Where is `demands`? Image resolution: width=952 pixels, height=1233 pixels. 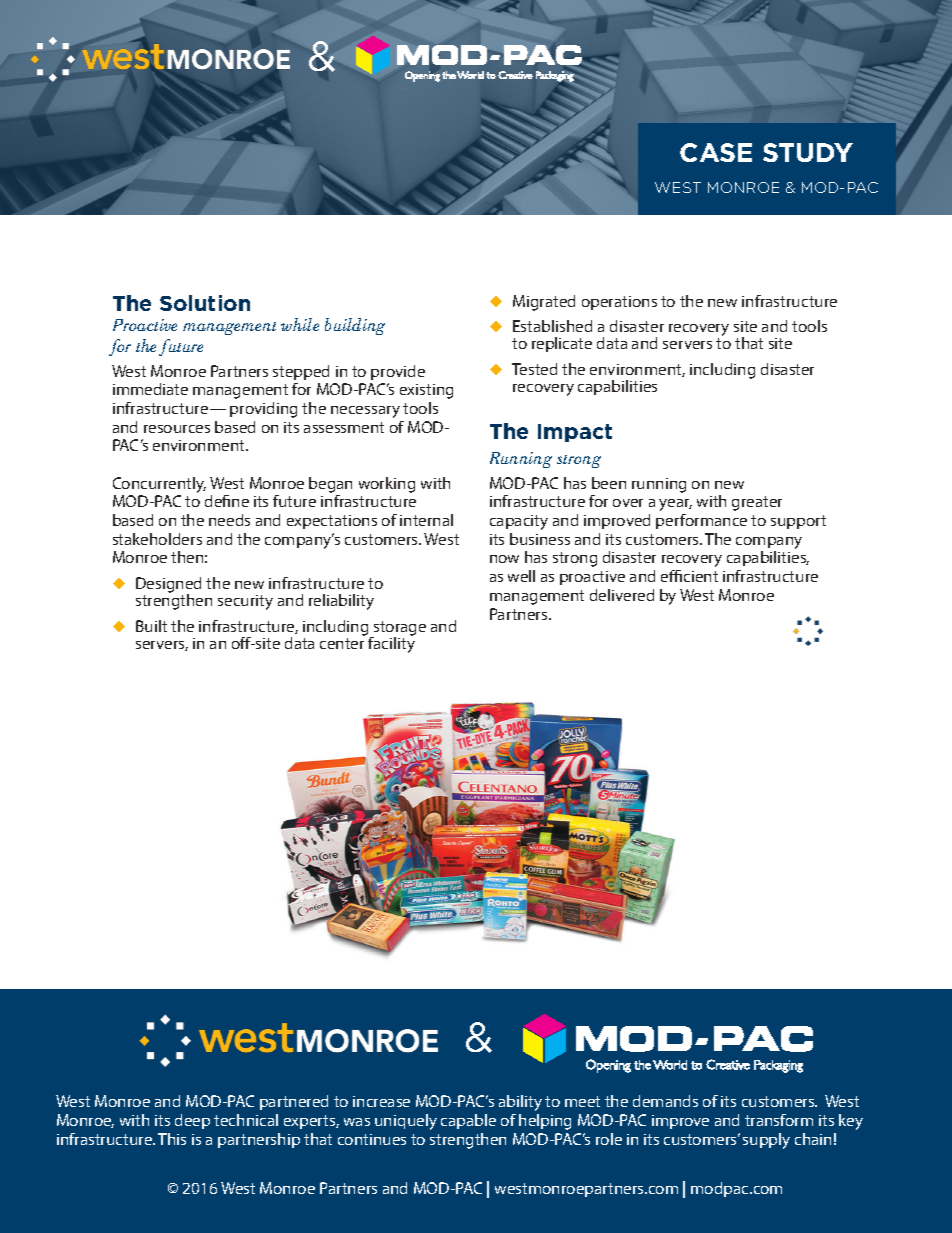
demands is located at coordinates (665, 1101).
